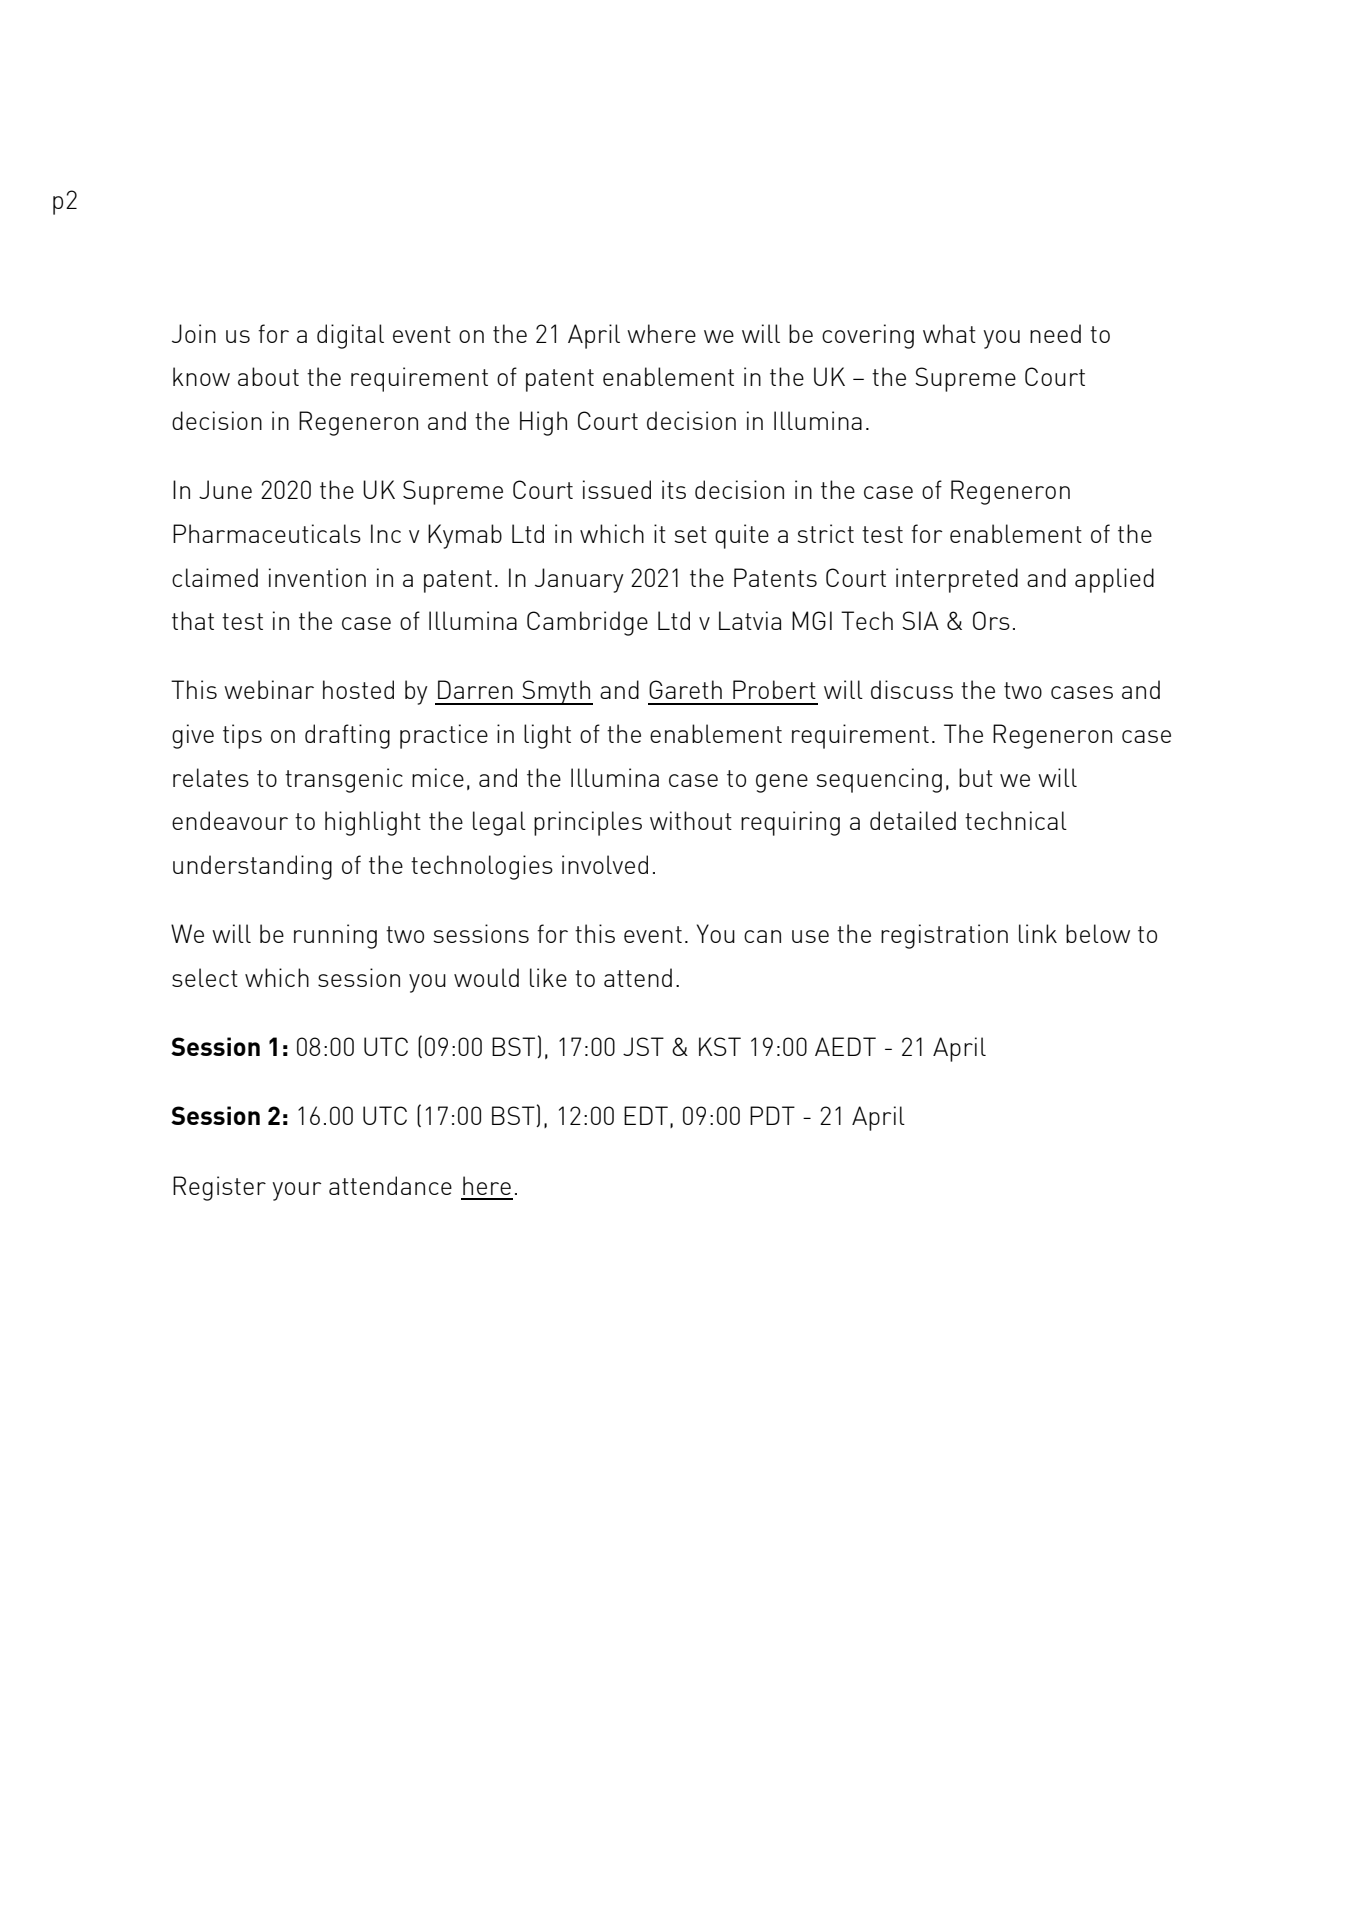  Describe the element at coordinates (690, 534) in the document. I see `set` at that location.
